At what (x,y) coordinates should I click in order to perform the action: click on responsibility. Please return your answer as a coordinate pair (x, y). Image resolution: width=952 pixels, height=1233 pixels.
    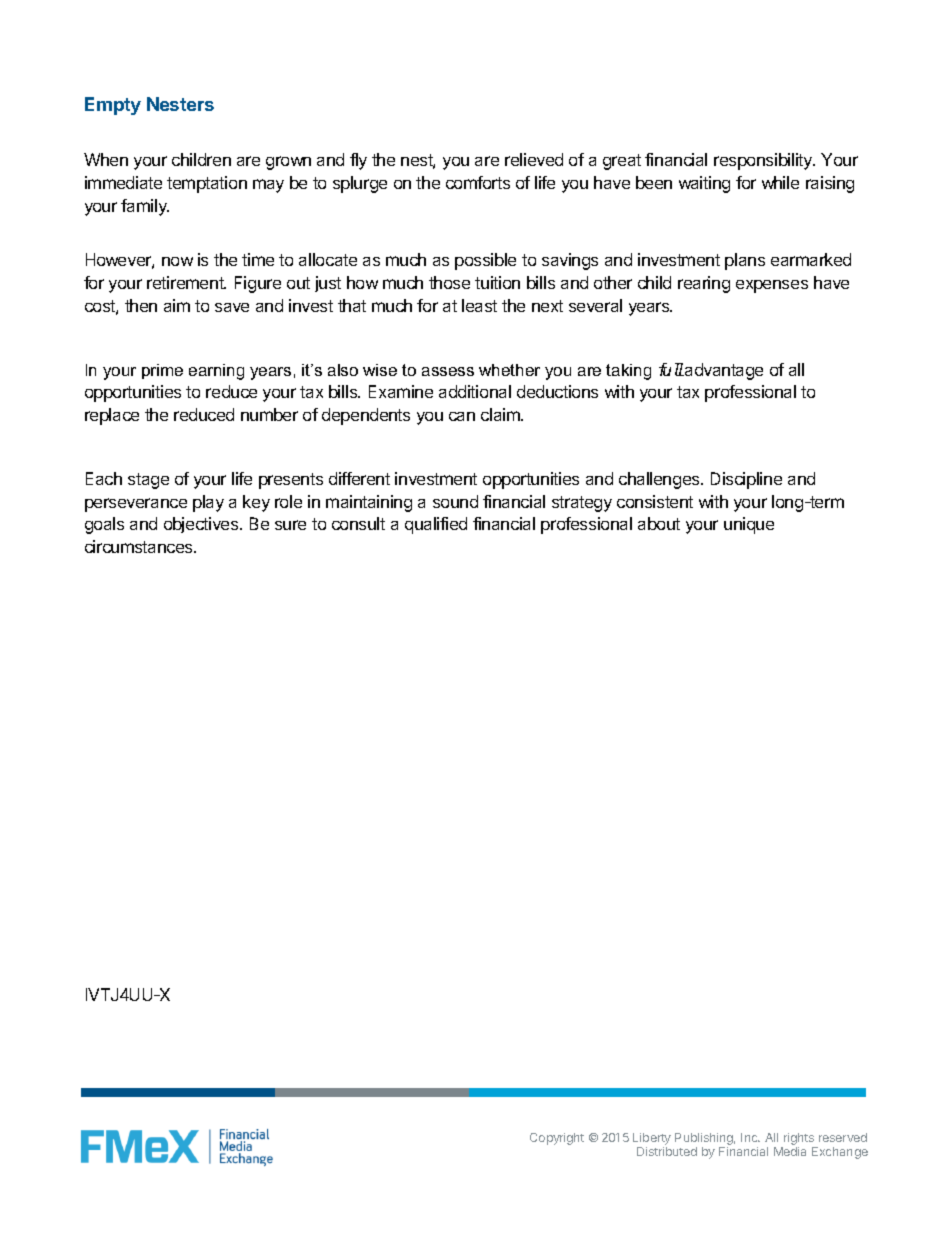
    Looking at the image, I should click on (764, 161).
